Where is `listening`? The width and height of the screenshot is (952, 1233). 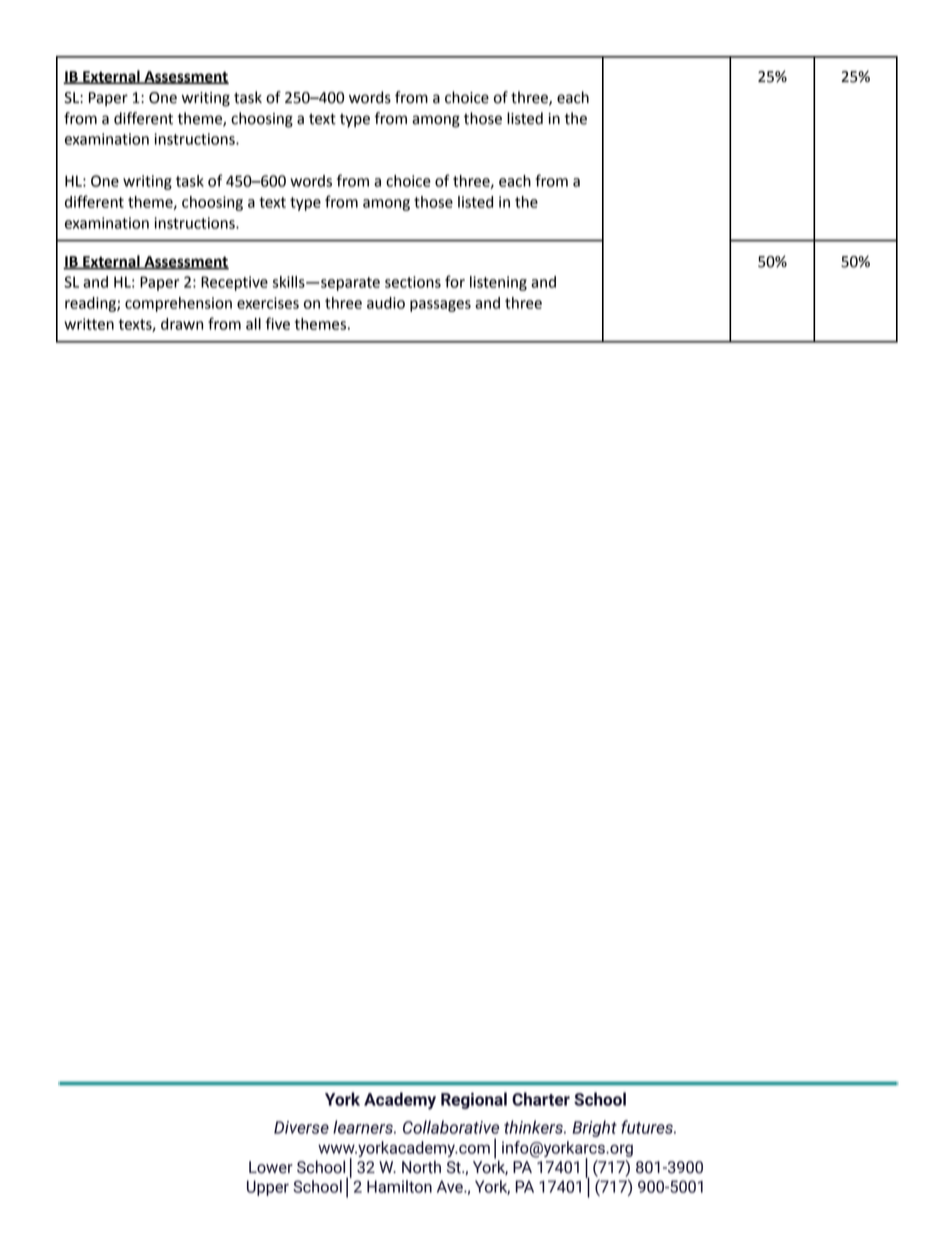
listening is located at coordinates (498, 283).
